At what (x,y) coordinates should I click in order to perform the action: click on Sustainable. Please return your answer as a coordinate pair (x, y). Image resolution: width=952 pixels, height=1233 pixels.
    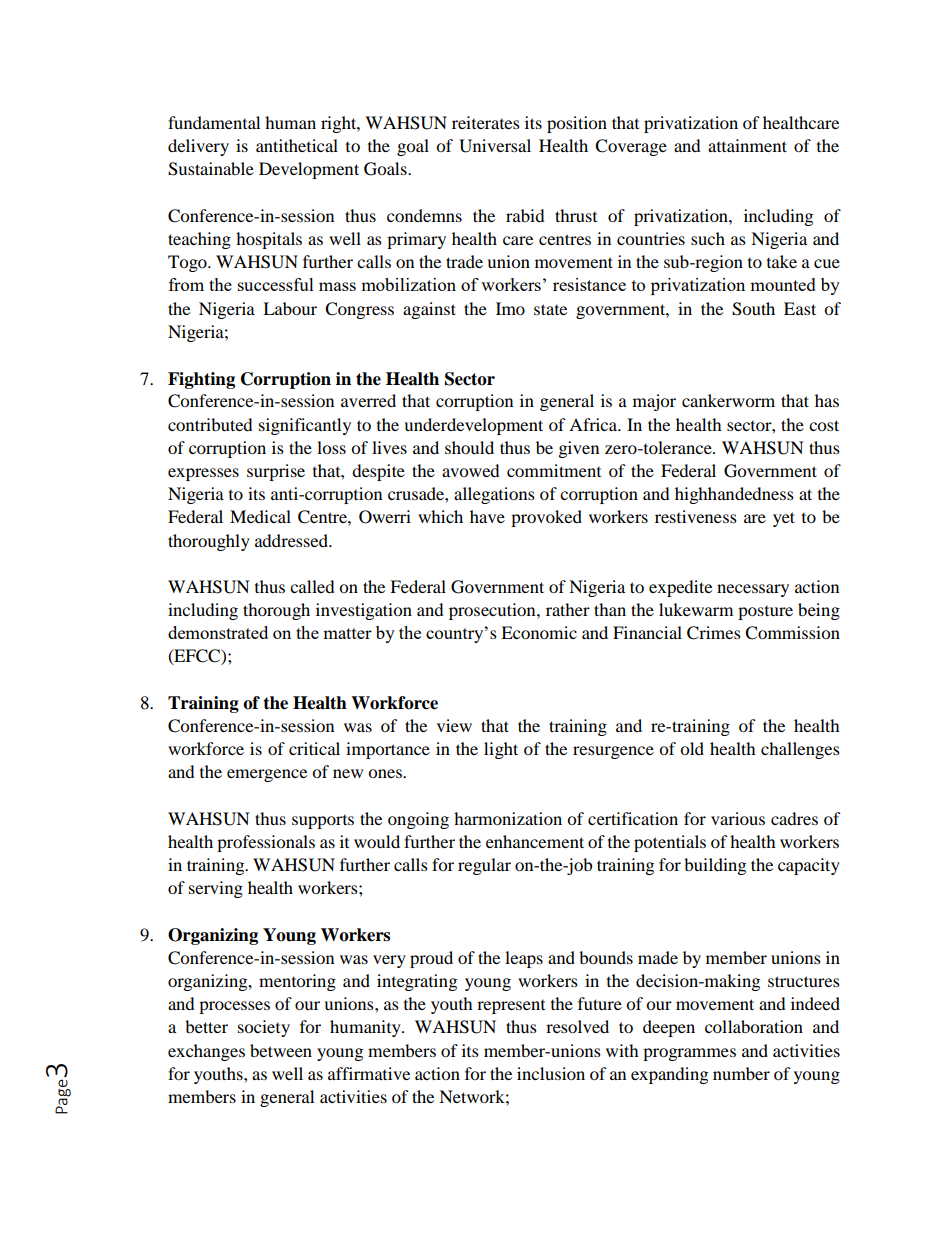
    Looking at the image, I should click on (211, 169).
